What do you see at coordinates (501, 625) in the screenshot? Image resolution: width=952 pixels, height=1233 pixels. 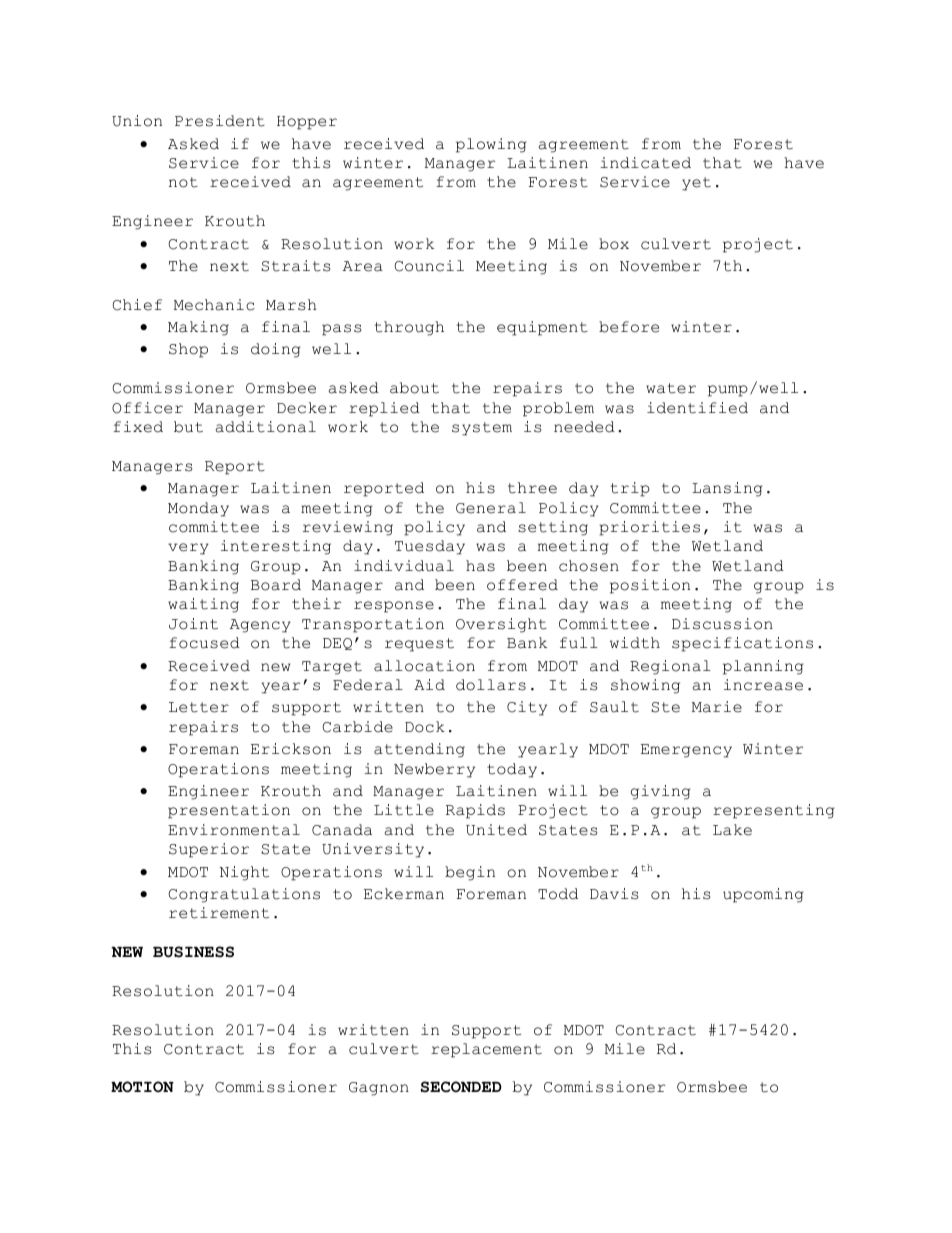 I see `Oversight` at bounding box center [501, 625].
